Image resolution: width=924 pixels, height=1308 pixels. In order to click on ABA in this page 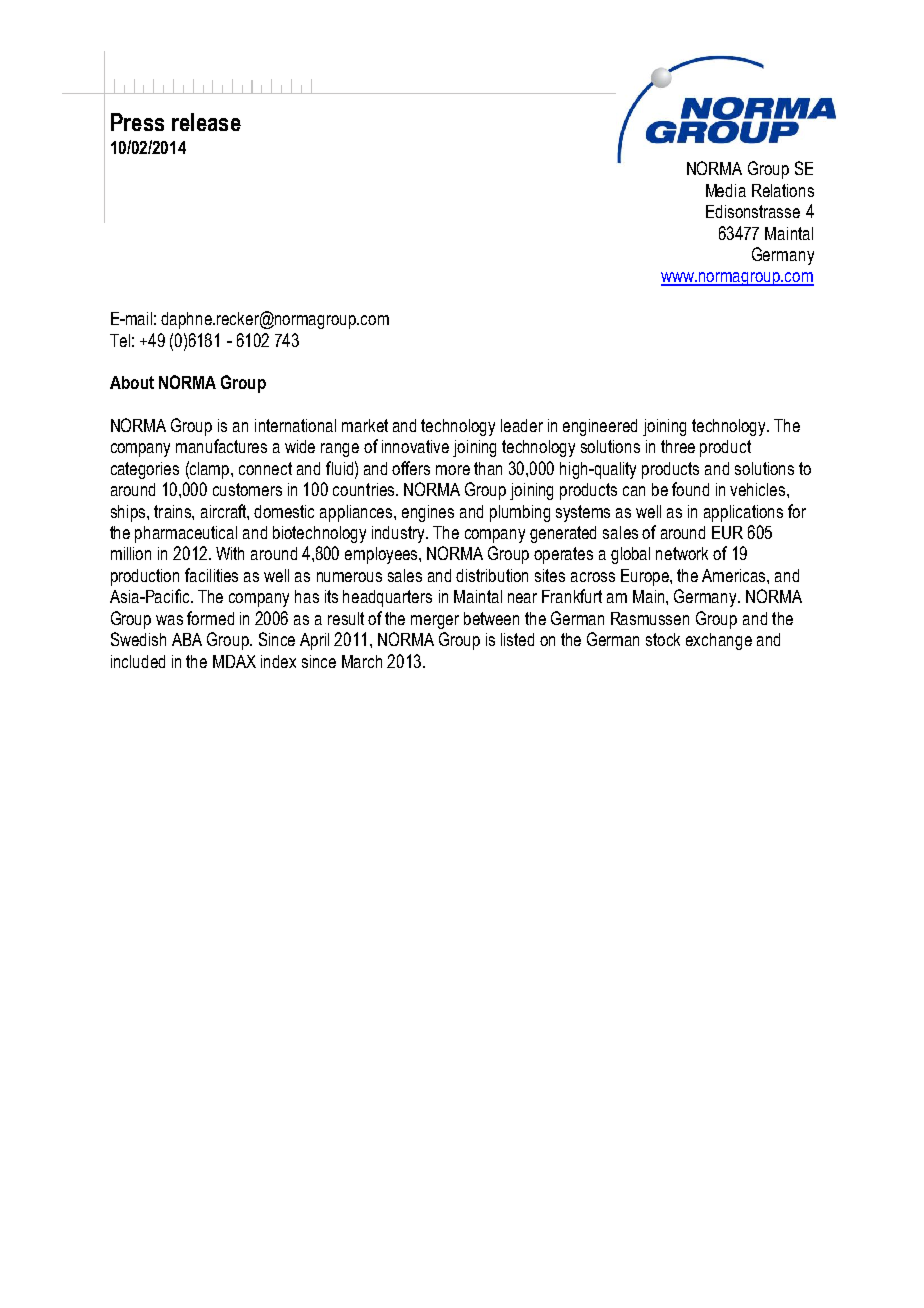, I will do `click(187, 639)`.
